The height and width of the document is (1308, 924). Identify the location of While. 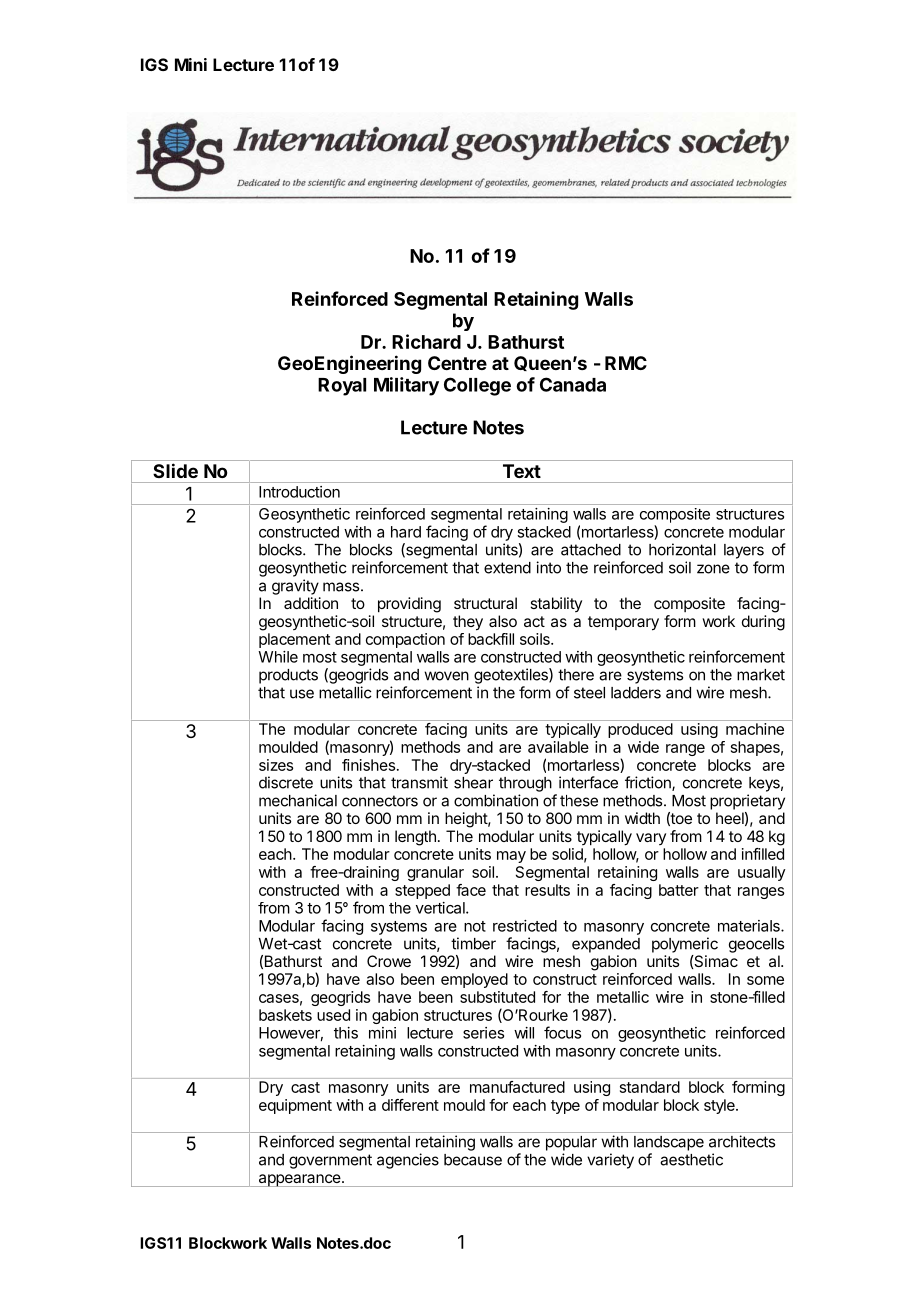
(278, 657).
